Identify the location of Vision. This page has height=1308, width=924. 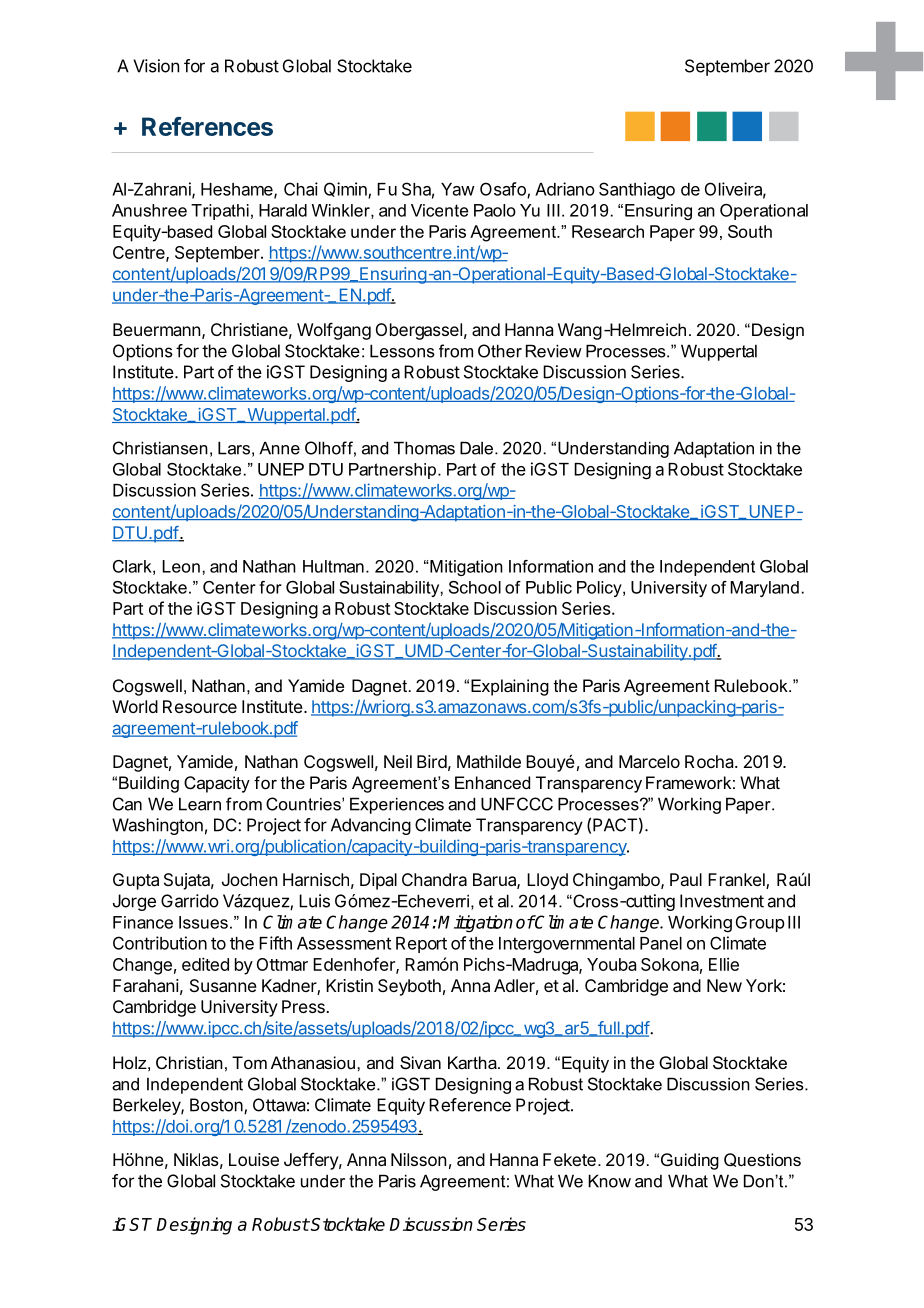
(156, 66).
